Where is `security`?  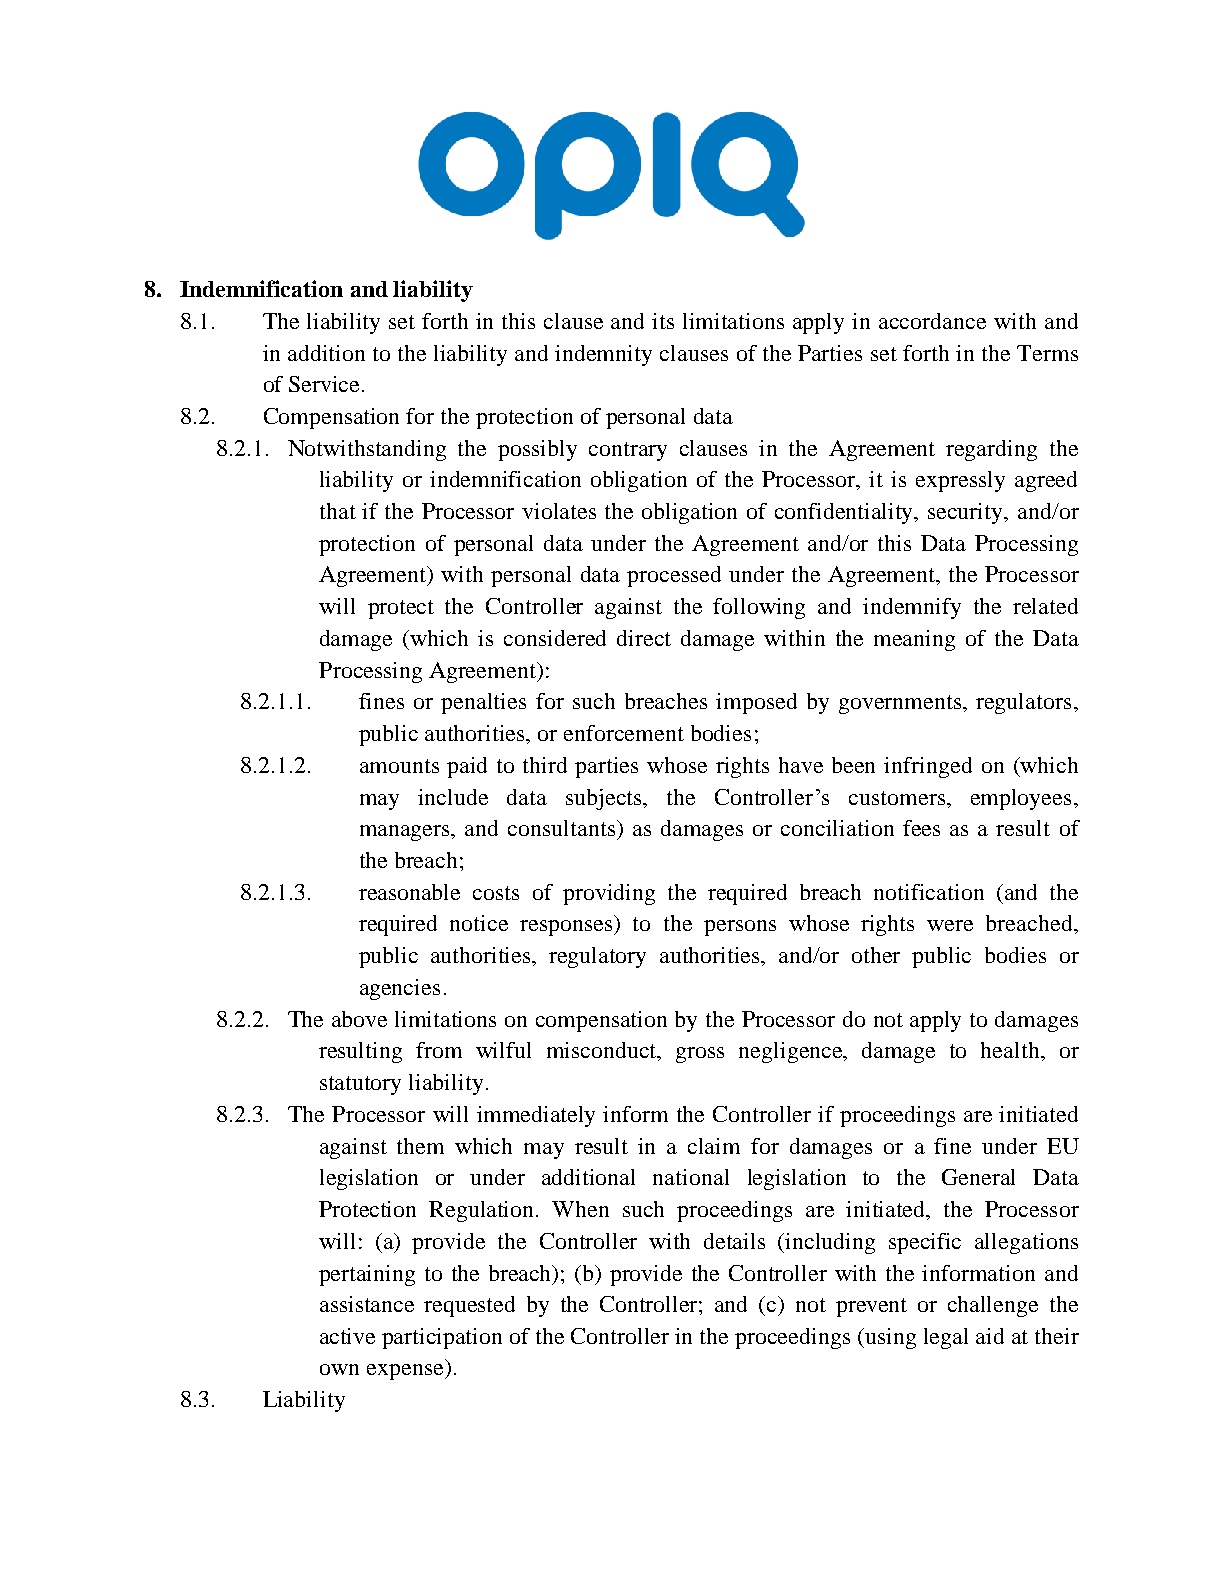 security is located at coordinates (967, 513).
